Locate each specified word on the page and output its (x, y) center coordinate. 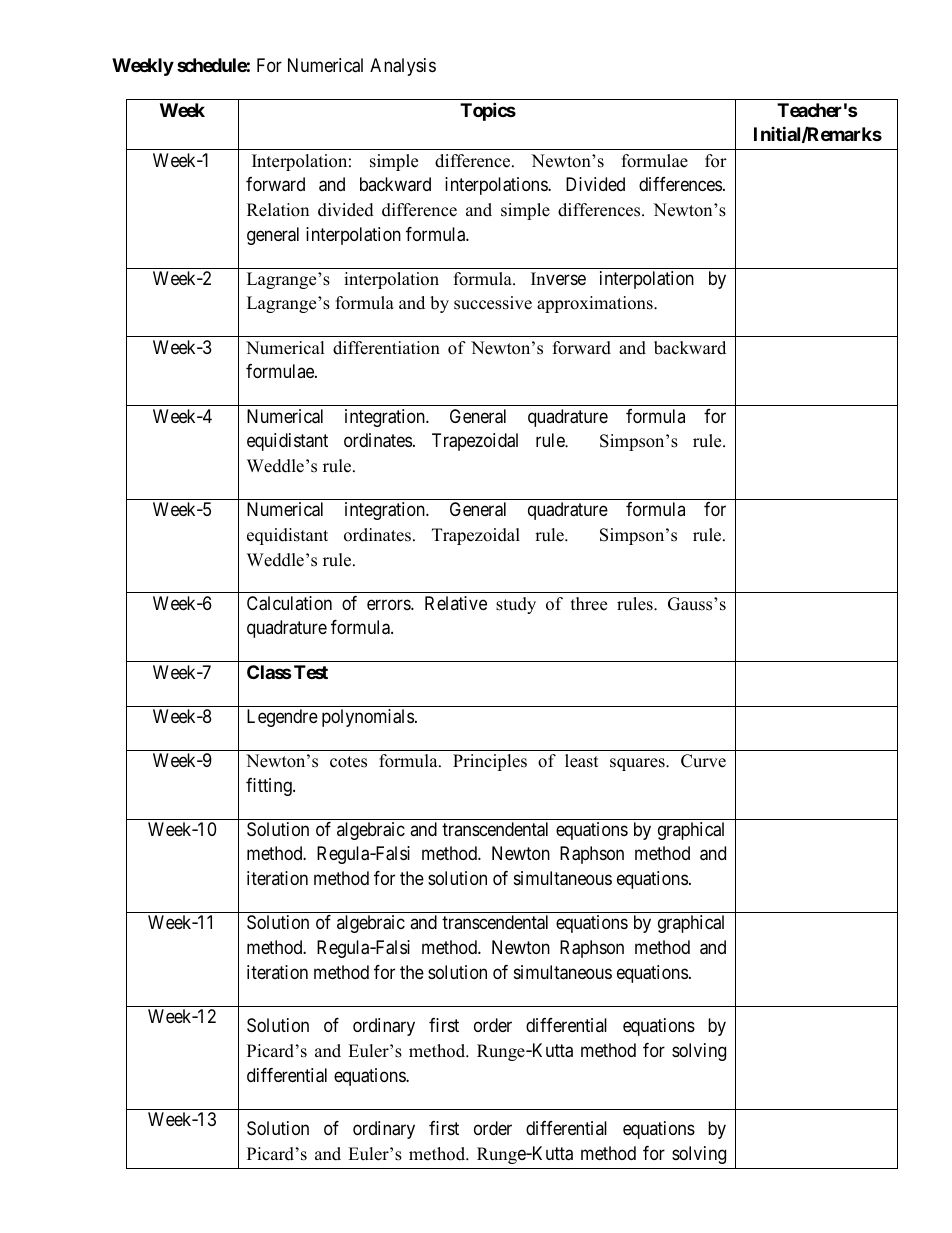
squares (638, 764)
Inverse (558, 278)
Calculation (289, 603)
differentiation (386, 348)
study (516, 605)
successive (493, 303)
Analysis (403, 67)
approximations (596, 304)
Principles (490, 762)
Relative (456, 603)
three (589, 604)
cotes (348, 762)
